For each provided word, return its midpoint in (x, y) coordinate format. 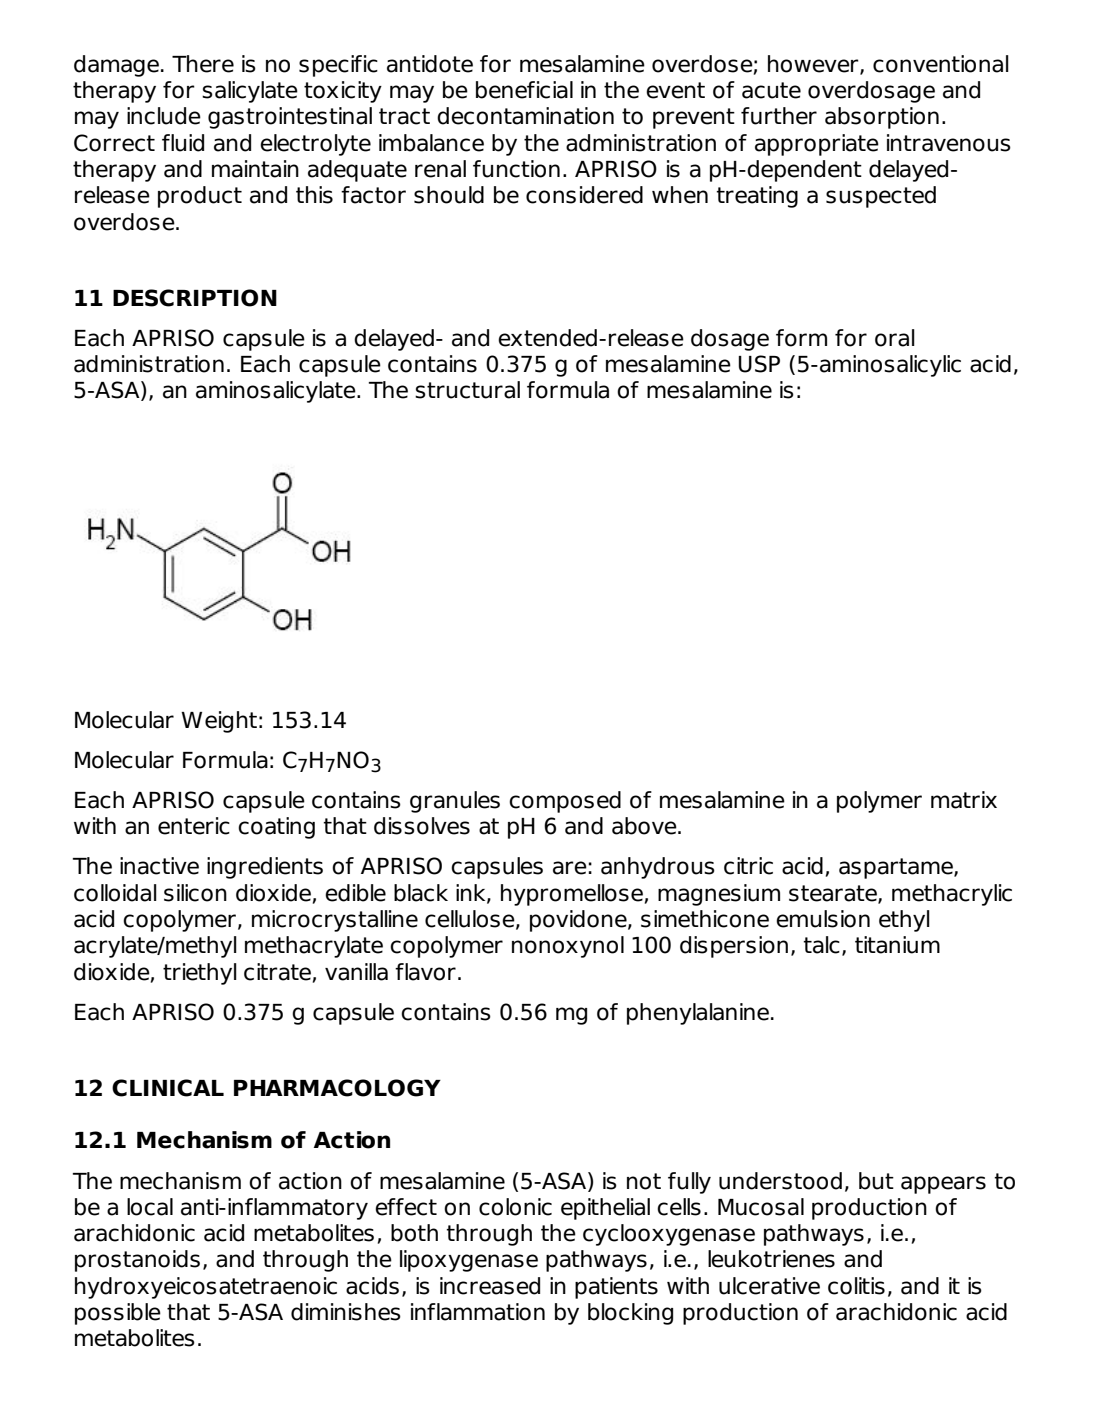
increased (490, 1286)
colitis (856, 1286)
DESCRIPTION (195, 298)
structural (467, 390)
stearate (834, 894)
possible (118, 1314)
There (203, 64)
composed (565, 802)
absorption (882, 118)
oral (895, 338)
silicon (195, 893)
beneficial (524, 90)
